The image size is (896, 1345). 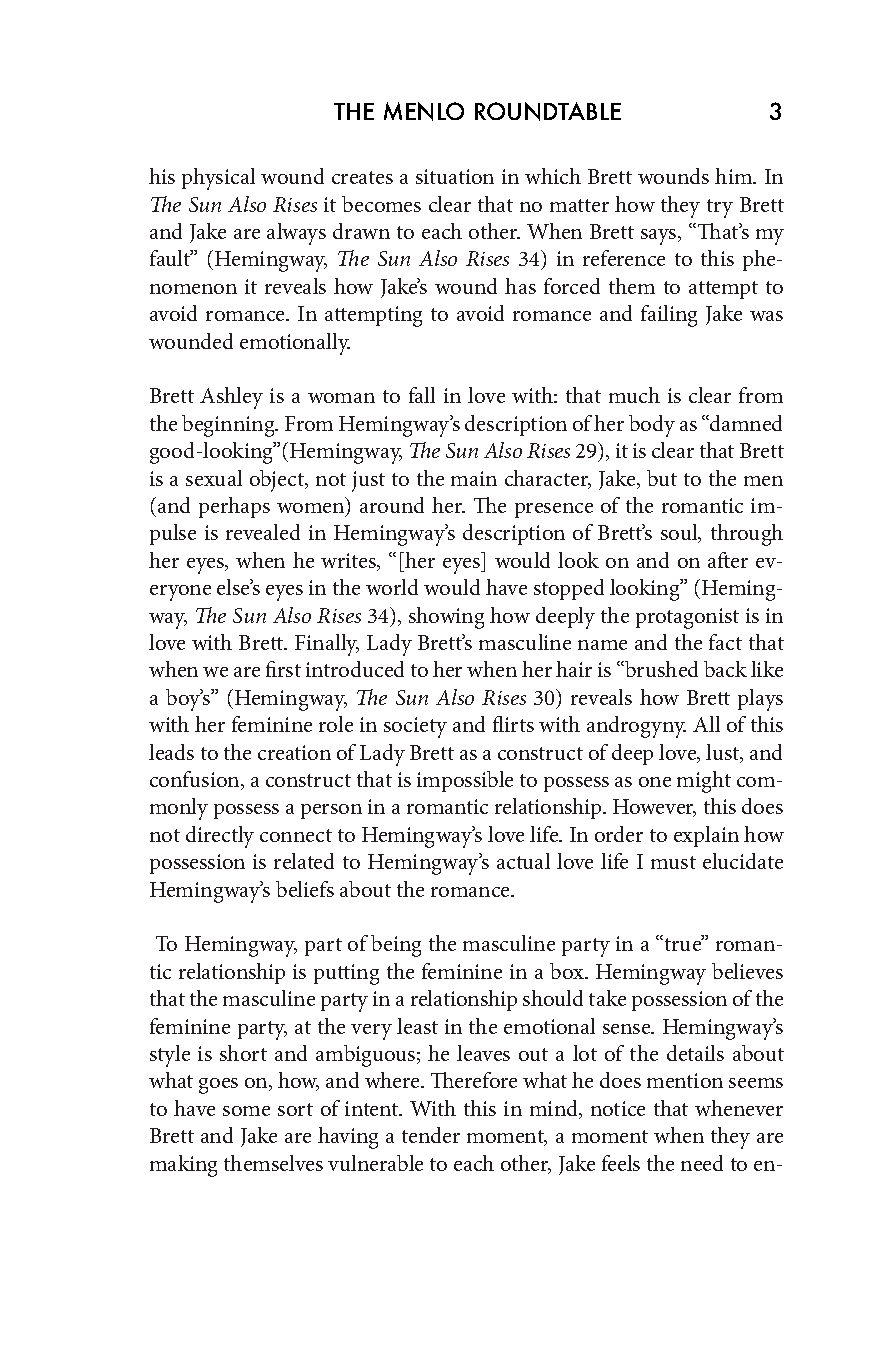 What do you see at coordinates (735, 176) in the image?
I see `him` at bounding box center [735, 176].
